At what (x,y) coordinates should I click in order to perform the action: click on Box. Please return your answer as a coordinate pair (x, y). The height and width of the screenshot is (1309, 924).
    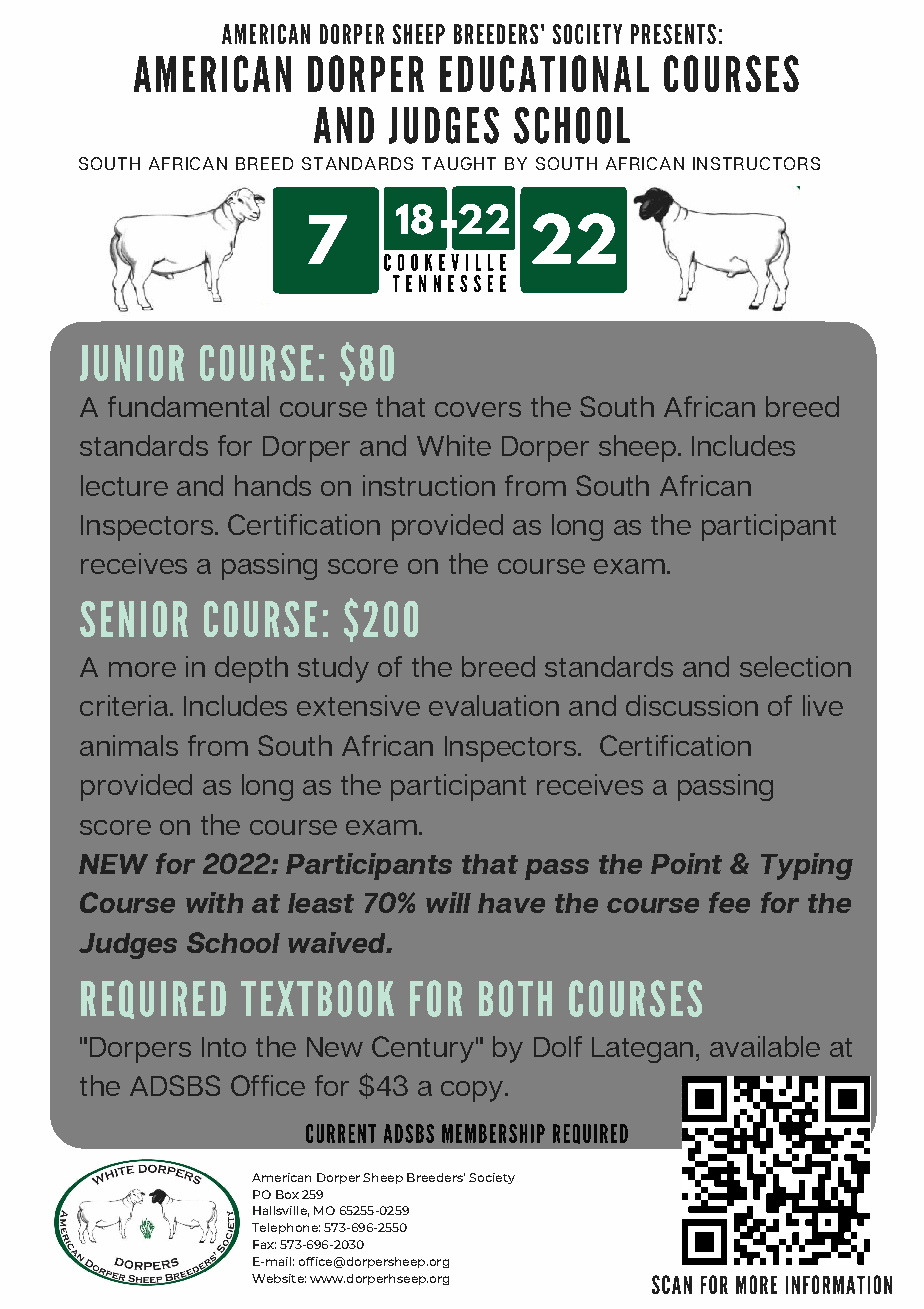
    Looking at the image, I should click on (287, 1194).
